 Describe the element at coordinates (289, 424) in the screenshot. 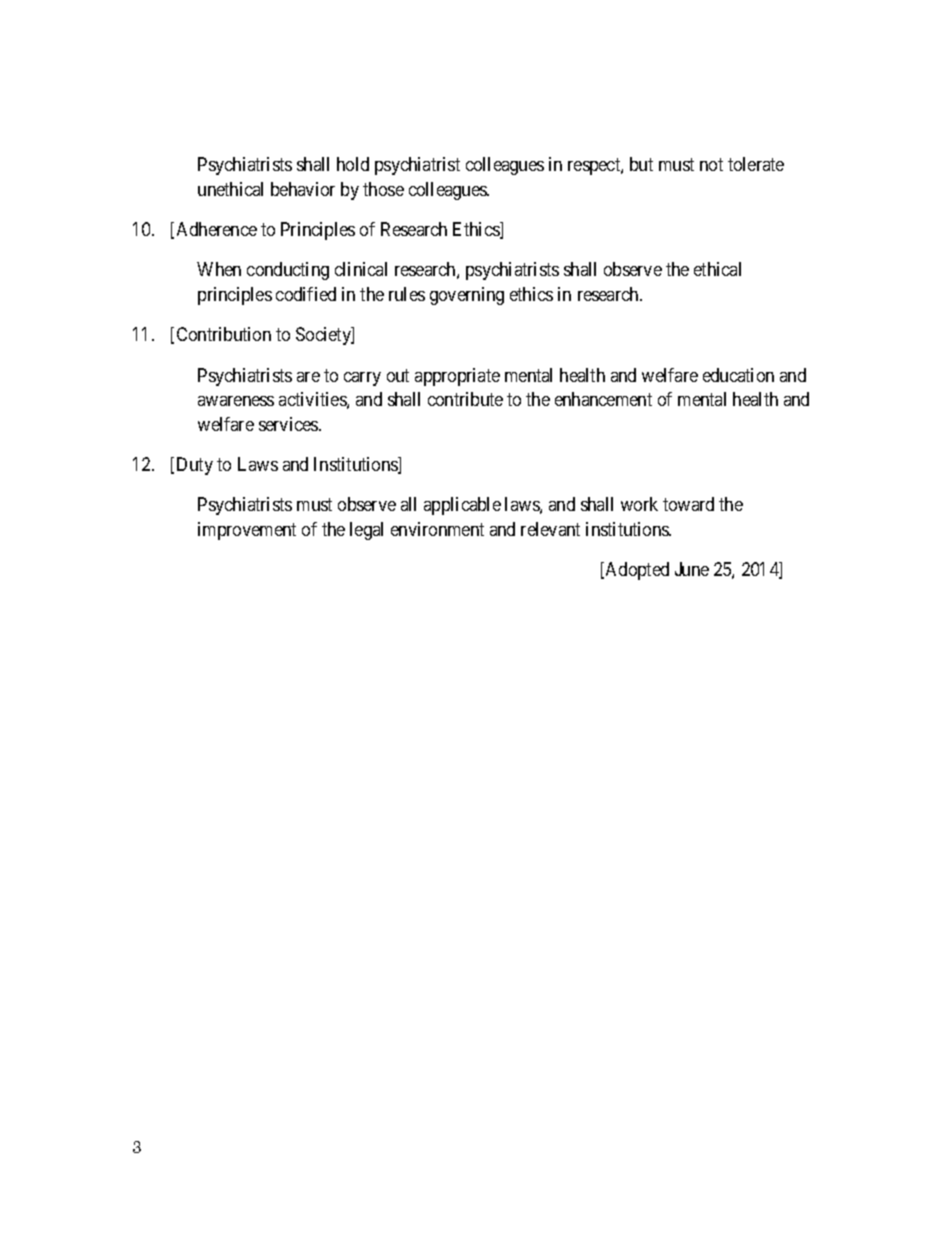

I see `services` at that location.
